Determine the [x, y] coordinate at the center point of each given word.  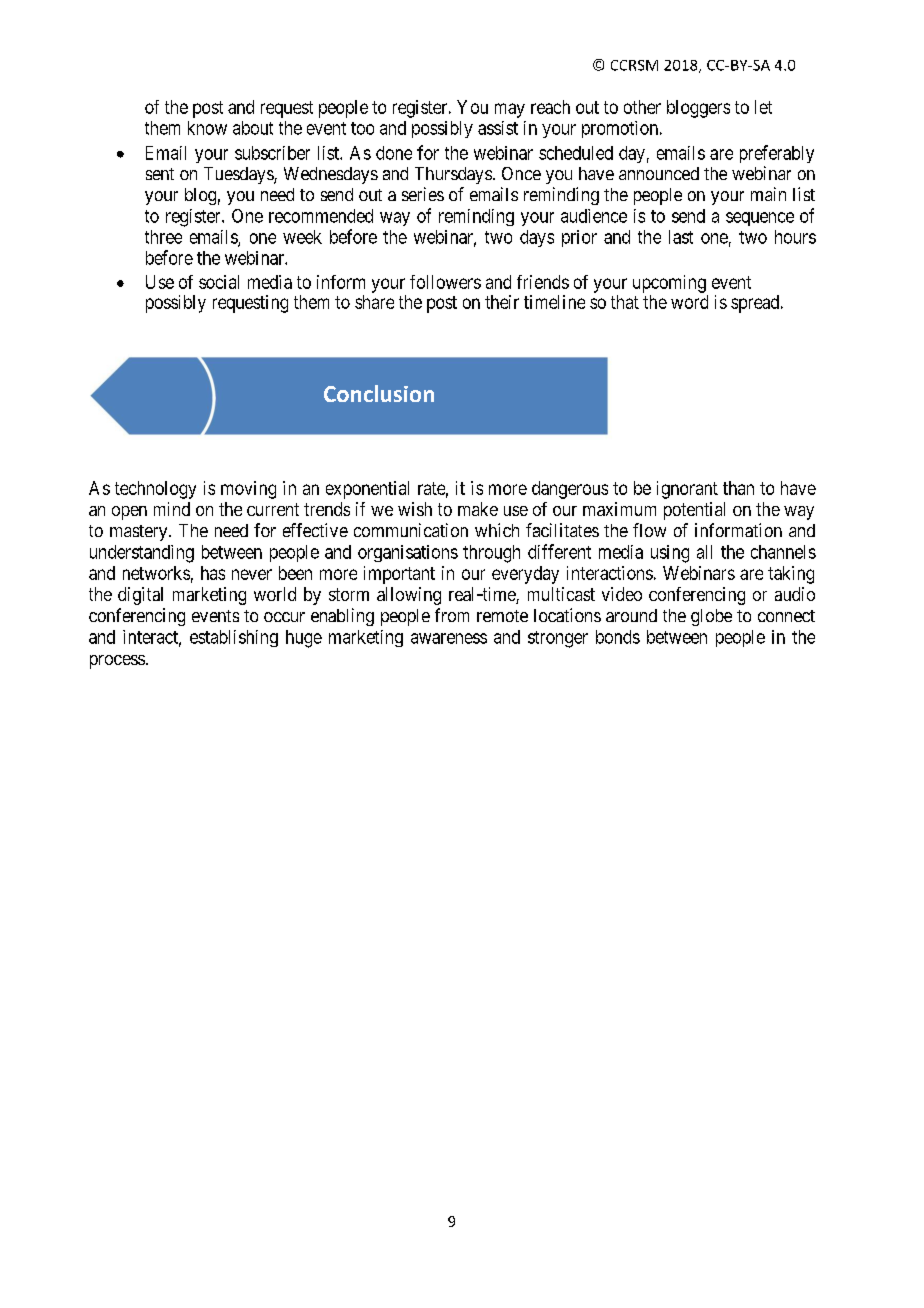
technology [155, 490]
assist [498, 128]
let [763, 107]
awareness [449, 638]
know [207, 128]
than [738, 488]
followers [445, 282]
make [478, 509]
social [219, 282]
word [689, 302]
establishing [234, 638]
